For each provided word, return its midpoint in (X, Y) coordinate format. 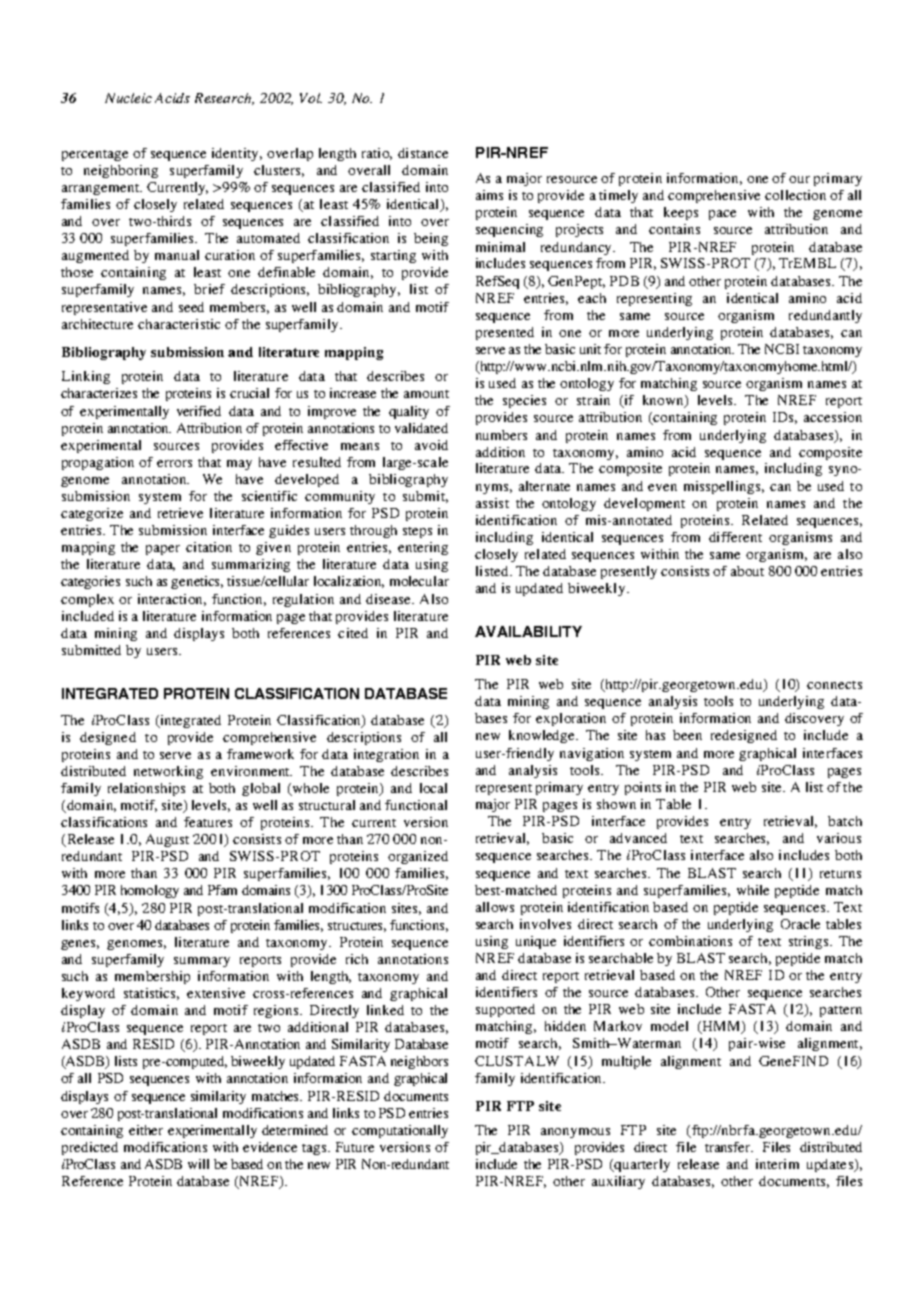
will (198, 1164)
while (753, 890)
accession (833, 417)
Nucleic (128, 98)
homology (150, 891)
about (747, 571)
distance (423, 153)
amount (426, 394)
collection (795, 195)
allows (495, 907)
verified (199, 411)
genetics (197, 582)
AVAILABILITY (528, 631)
